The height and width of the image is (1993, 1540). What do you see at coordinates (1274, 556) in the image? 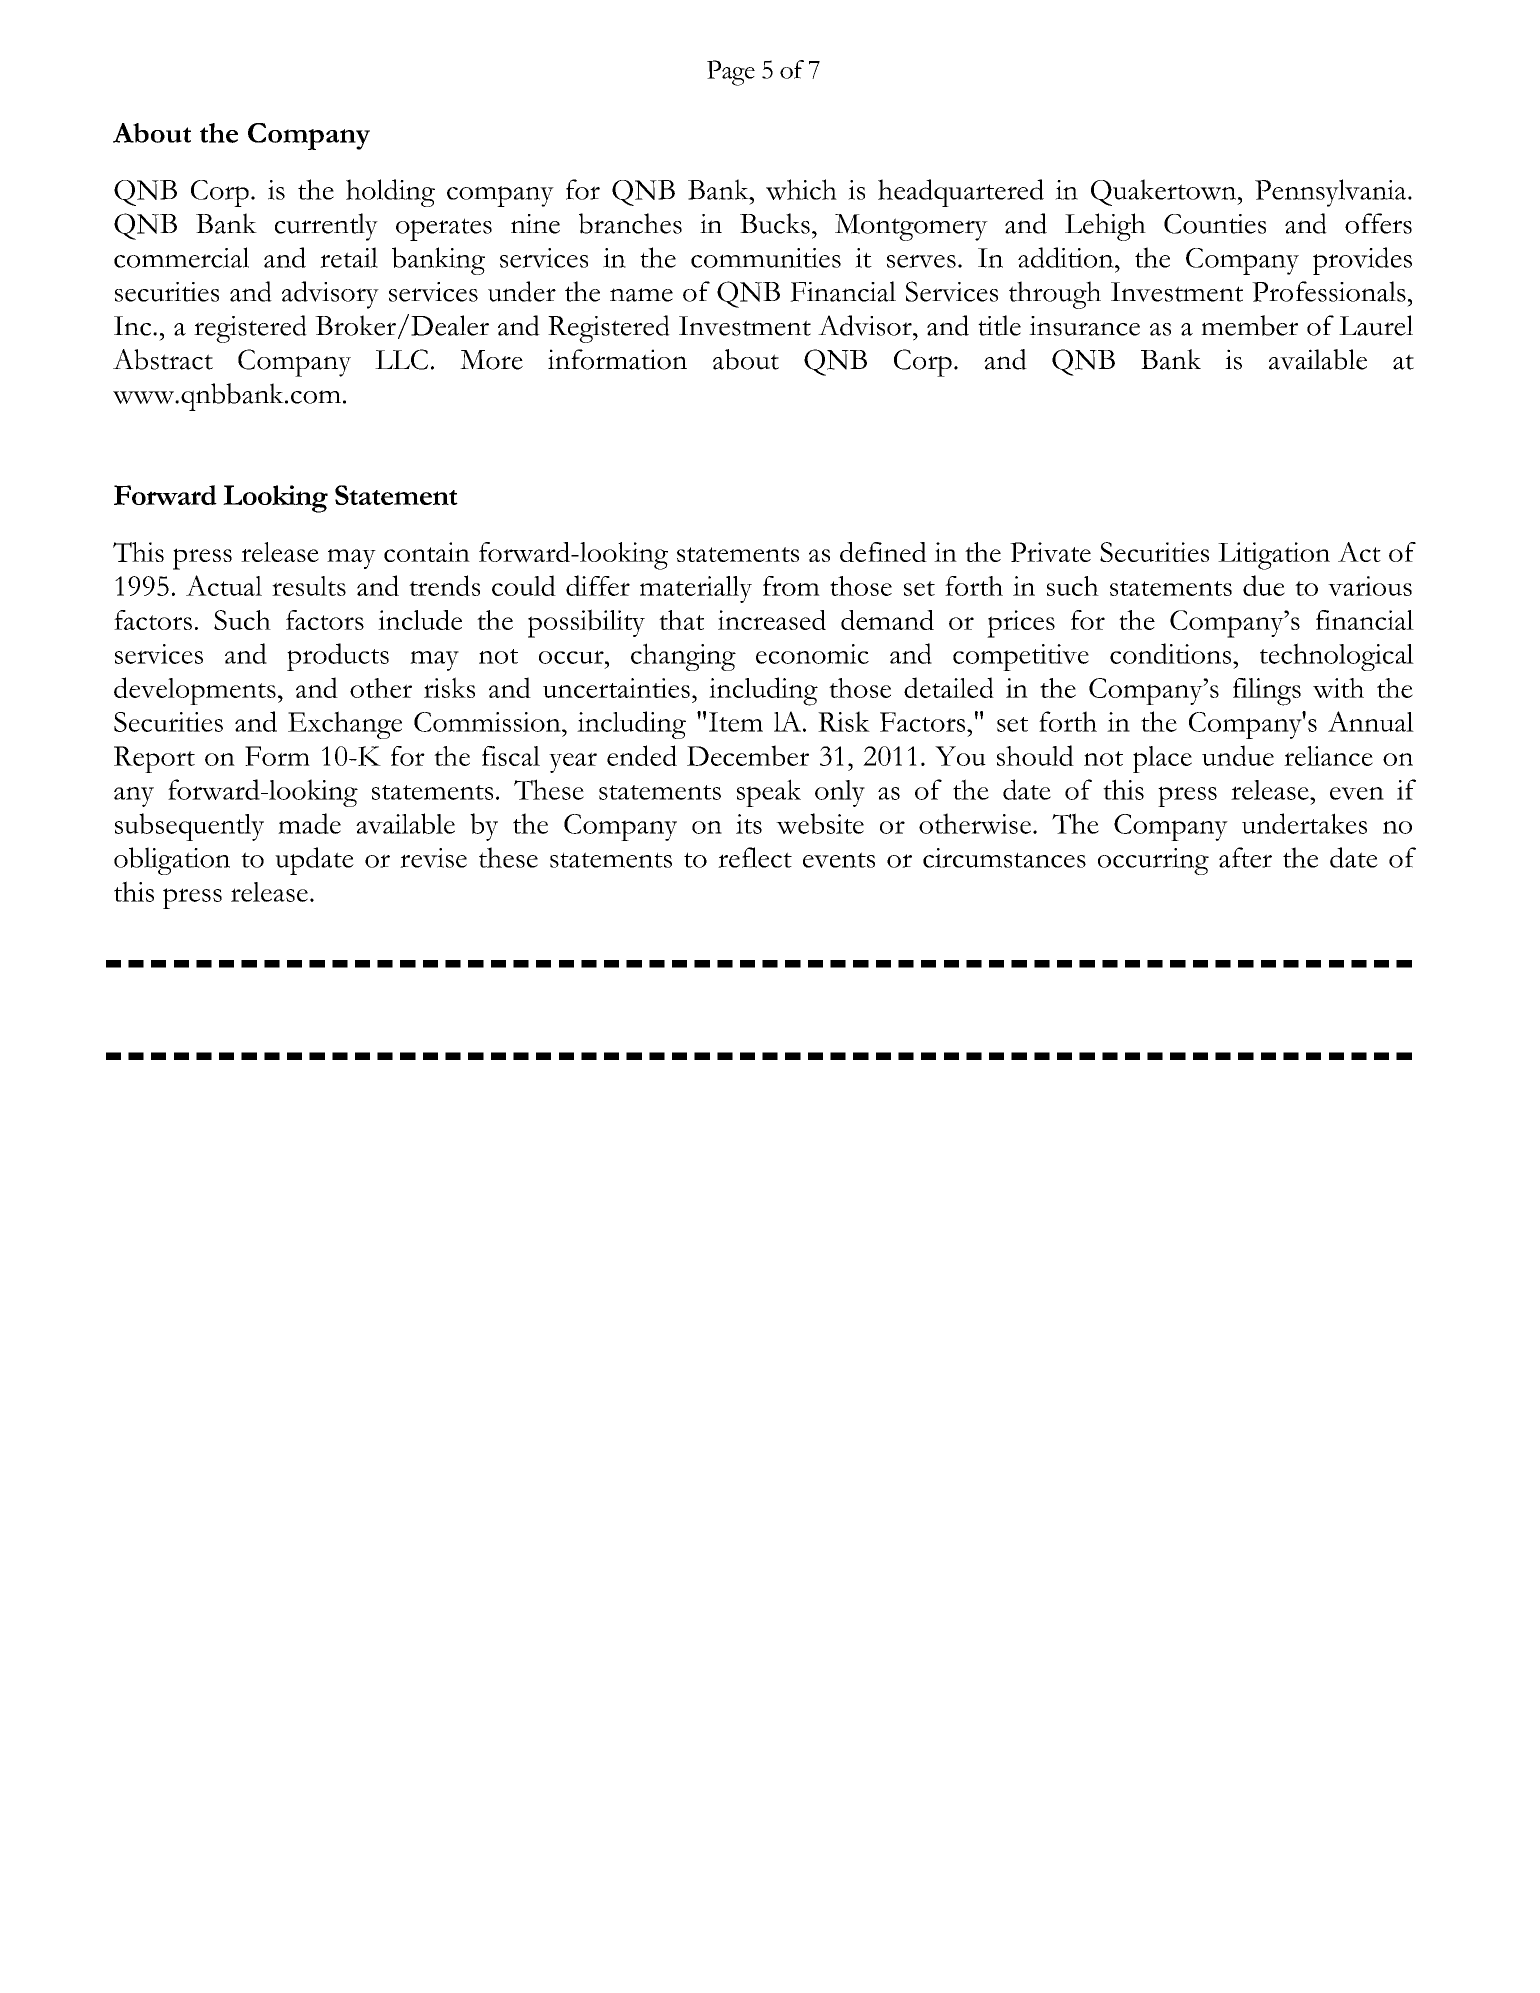
I see `Litigation` at bounding box center [1274, 556].
